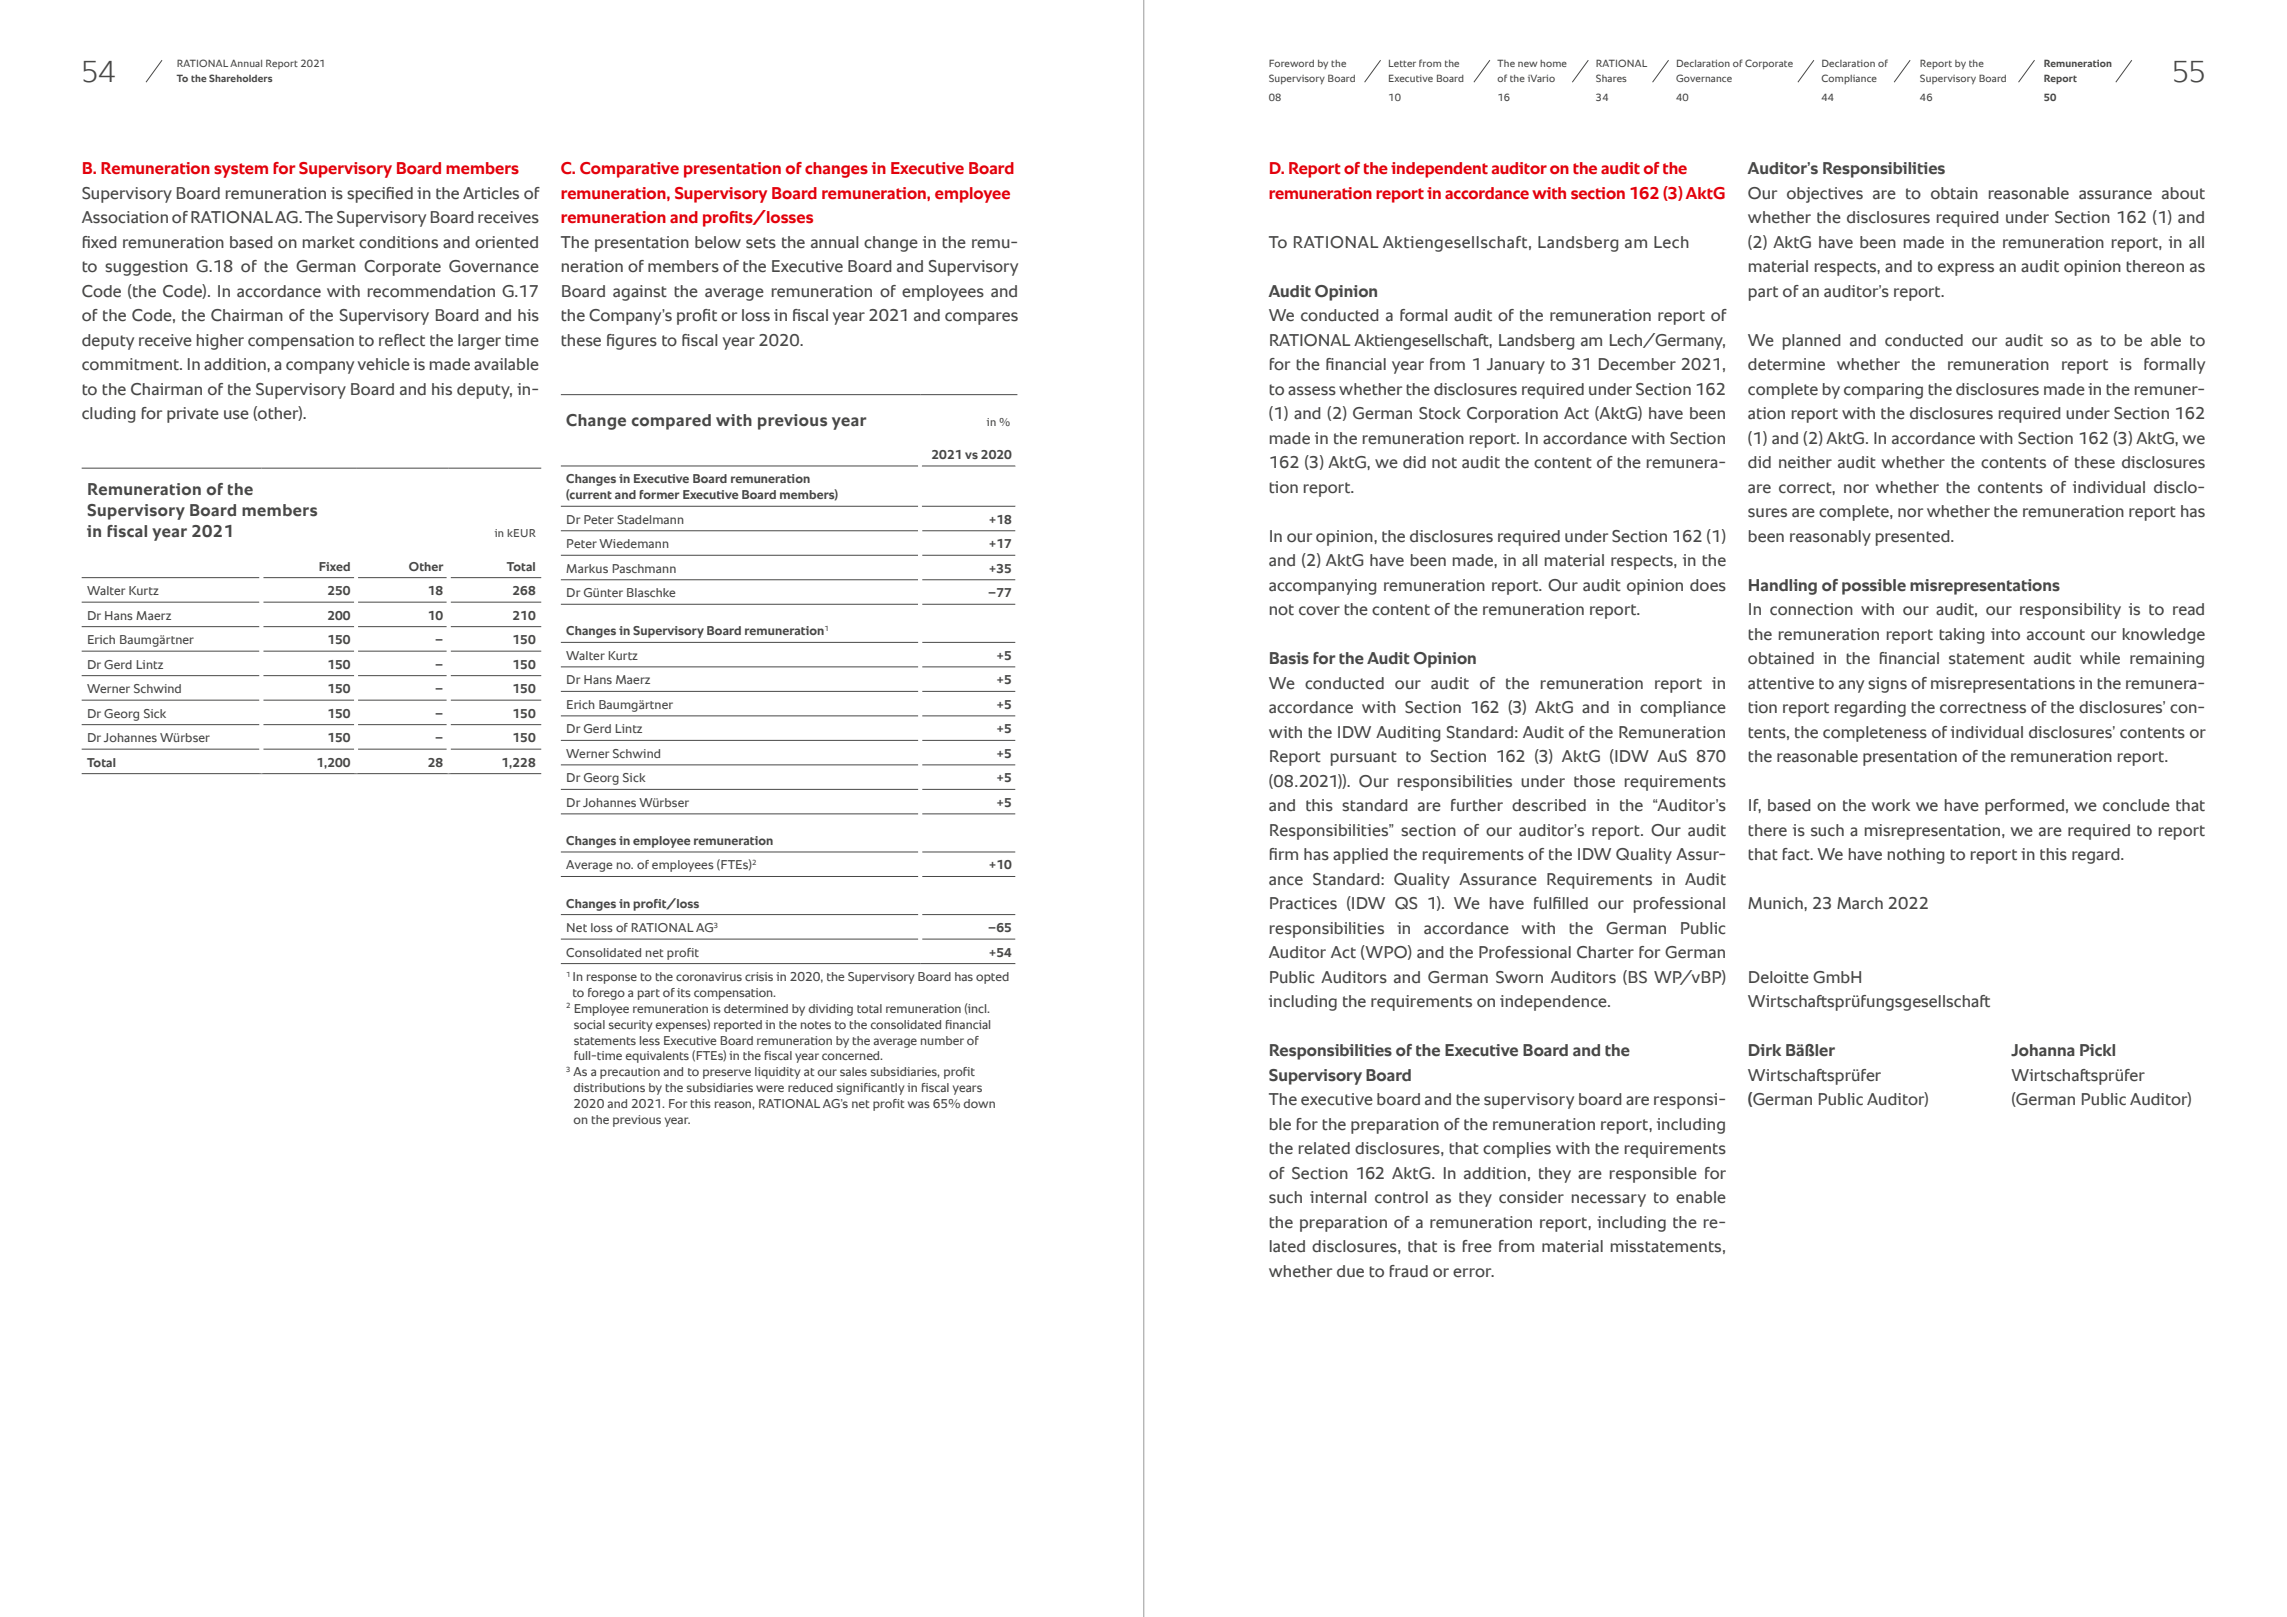 This screenshot has width=2287, height=1617. I want to click on signs, so click(1887, 685).
